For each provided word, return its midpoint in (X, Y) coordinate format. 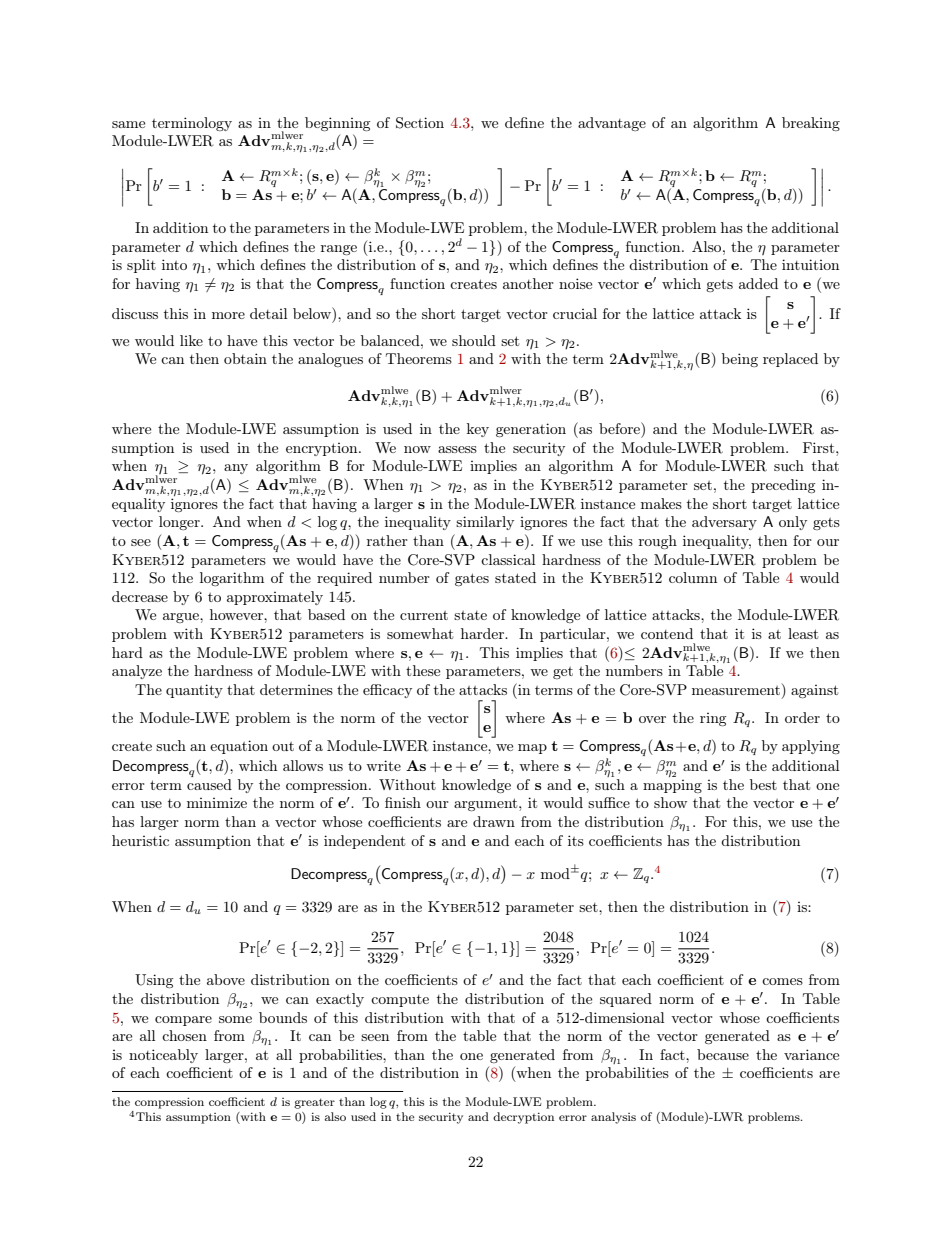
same (128, 124)
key (478, 430)
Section (420, 123)
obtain (245, 358)
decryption (523, 1118)
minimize (217, 802)
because (723, 1054)
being (740, 360)
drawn (494, 821)
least (803, 633)
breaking (811, 124)
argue (182, 618)
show (670, 802)
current (424, 615)
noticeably (163, 1056)
